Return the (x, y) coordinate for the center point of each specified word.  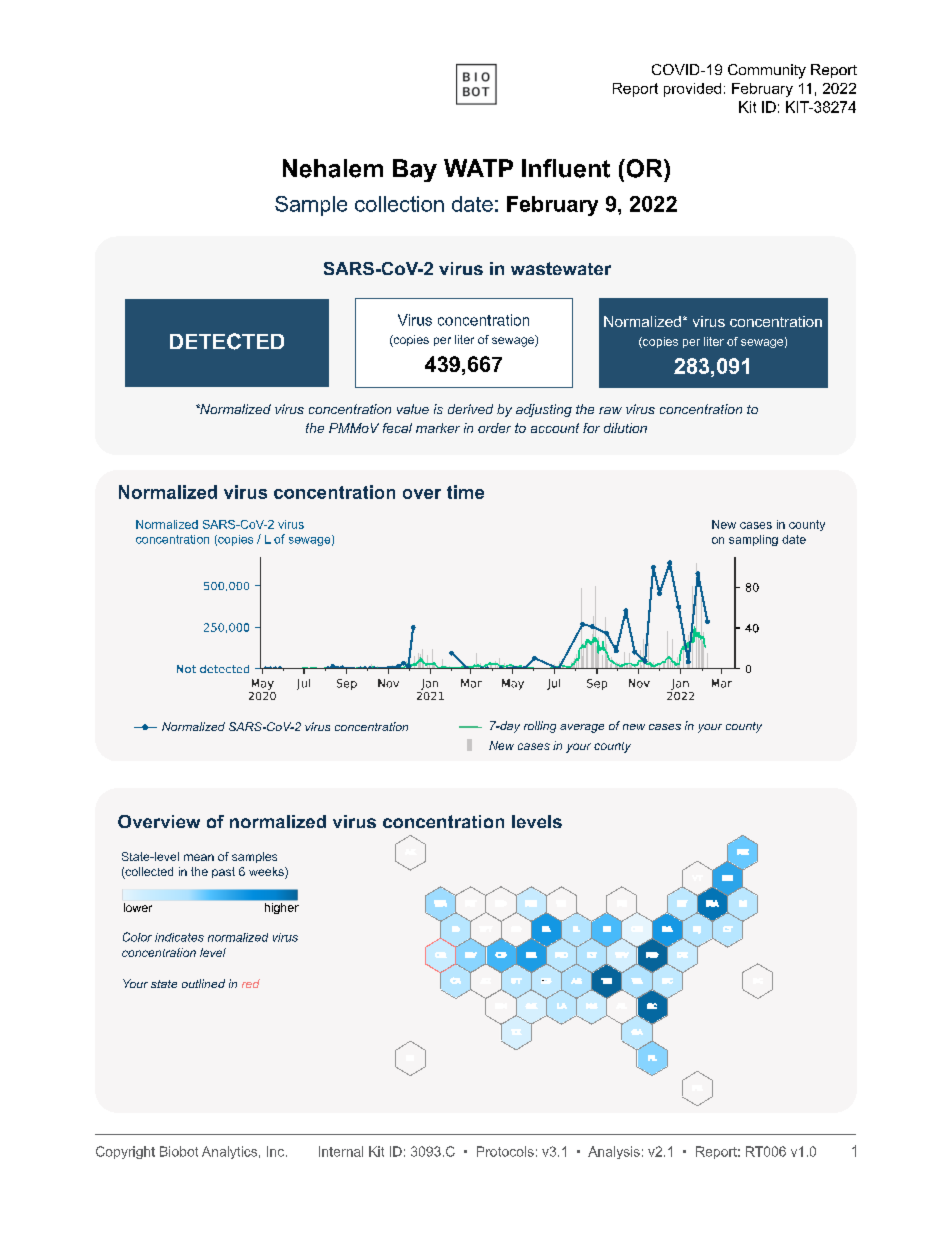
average (582, 728)
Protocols (505, 1151)
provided (692, 90)
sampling (753, 540)
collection (399, 204)
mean (199, 857)
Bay (415, 170)
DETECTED (227, 341)
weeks (267, 873)
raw (610, 410)
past (223, 872)
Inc (277, 1151)
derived (470, 409)
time (465, 492)
